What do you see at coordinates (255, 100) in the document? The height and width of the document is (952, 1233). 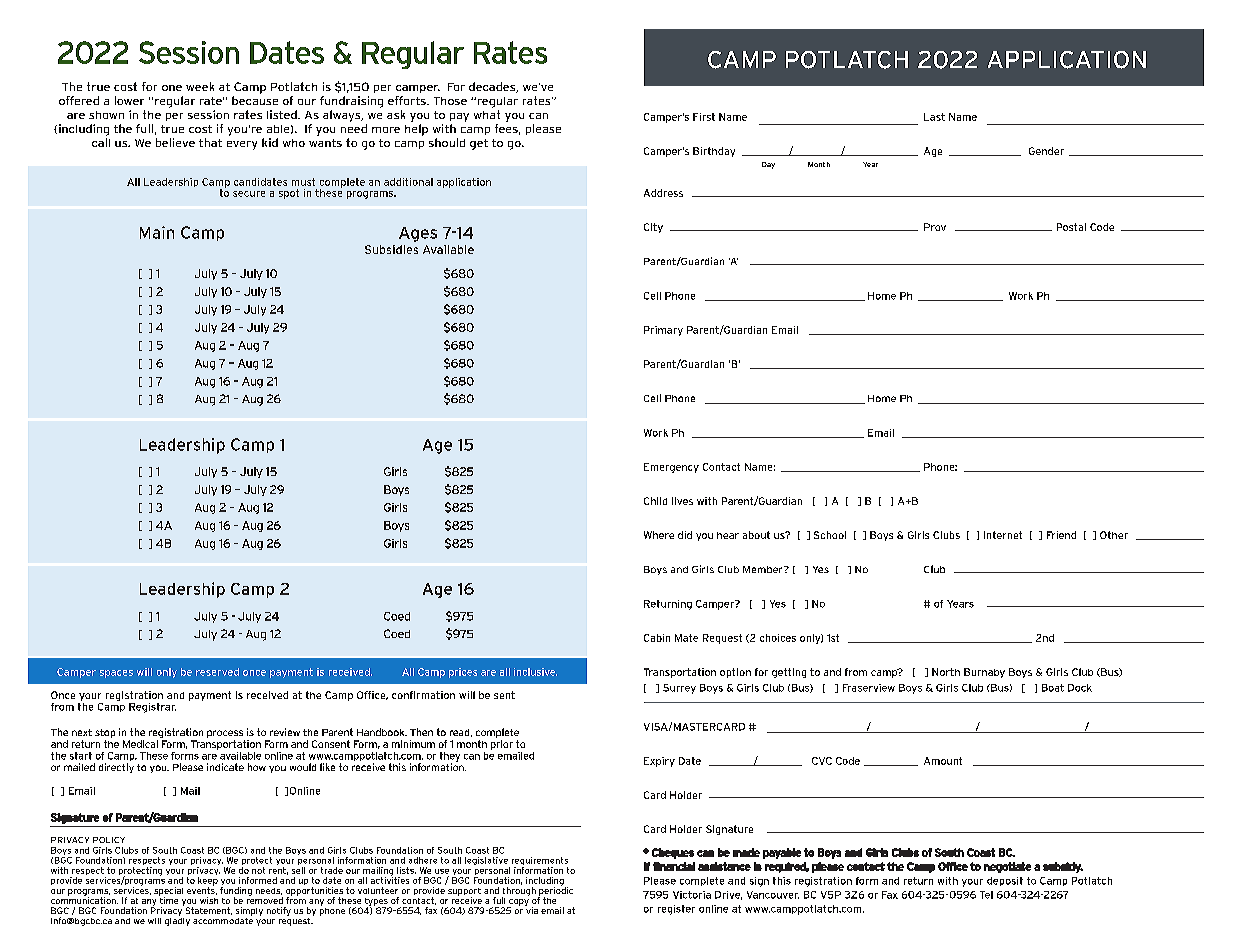 I see `because` at bounding box center [255, 100].
